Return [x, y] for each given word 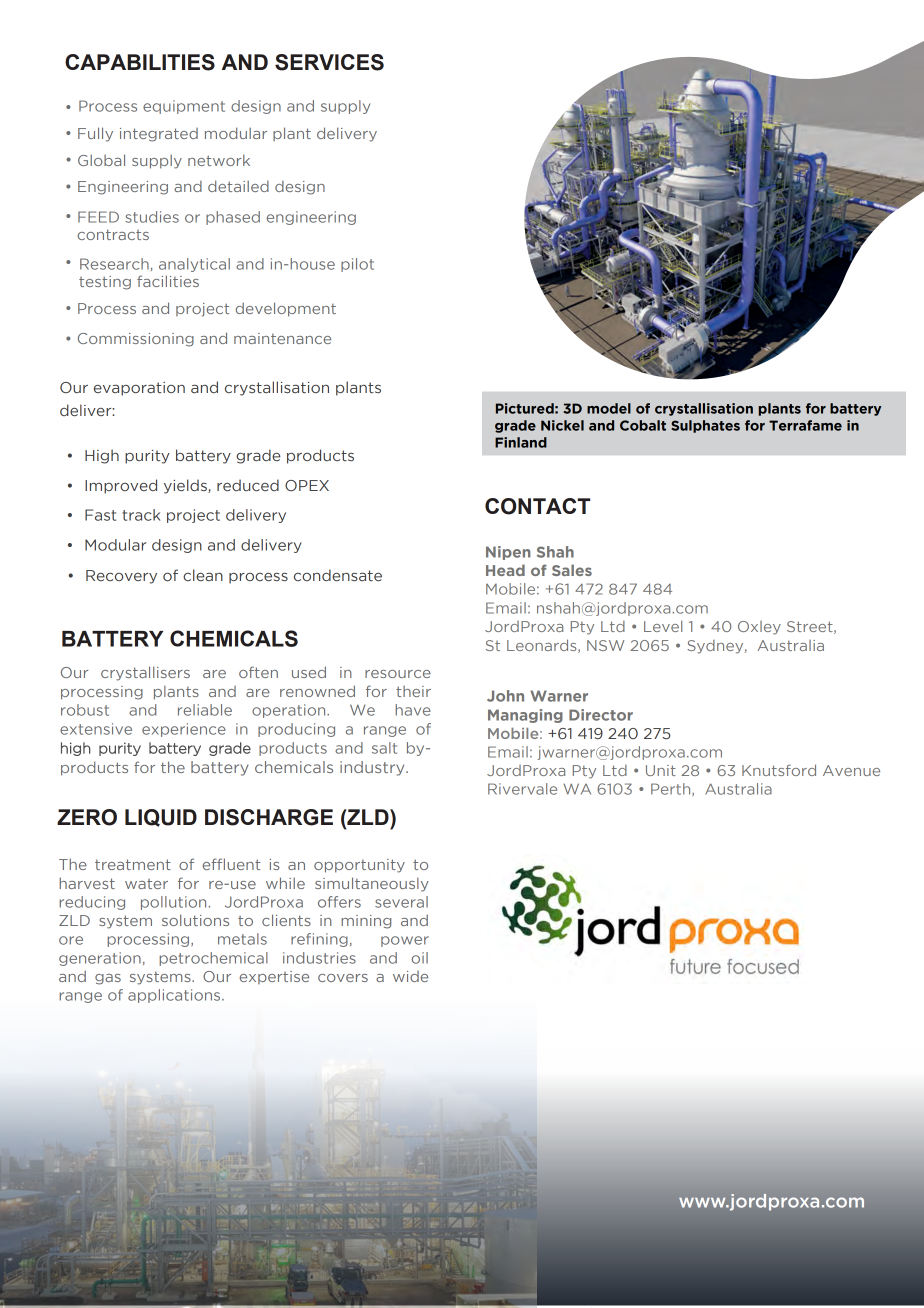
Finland [521, 442]
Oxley [759, 628]
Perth [672, 789]
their [413, 691]
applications [175, 996]
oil [419, 958]
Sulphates [705, 426]
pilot [357, 265]
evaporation [139, 389]
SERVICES [329, 62]
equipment [184, 107]
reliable [205, 710]
